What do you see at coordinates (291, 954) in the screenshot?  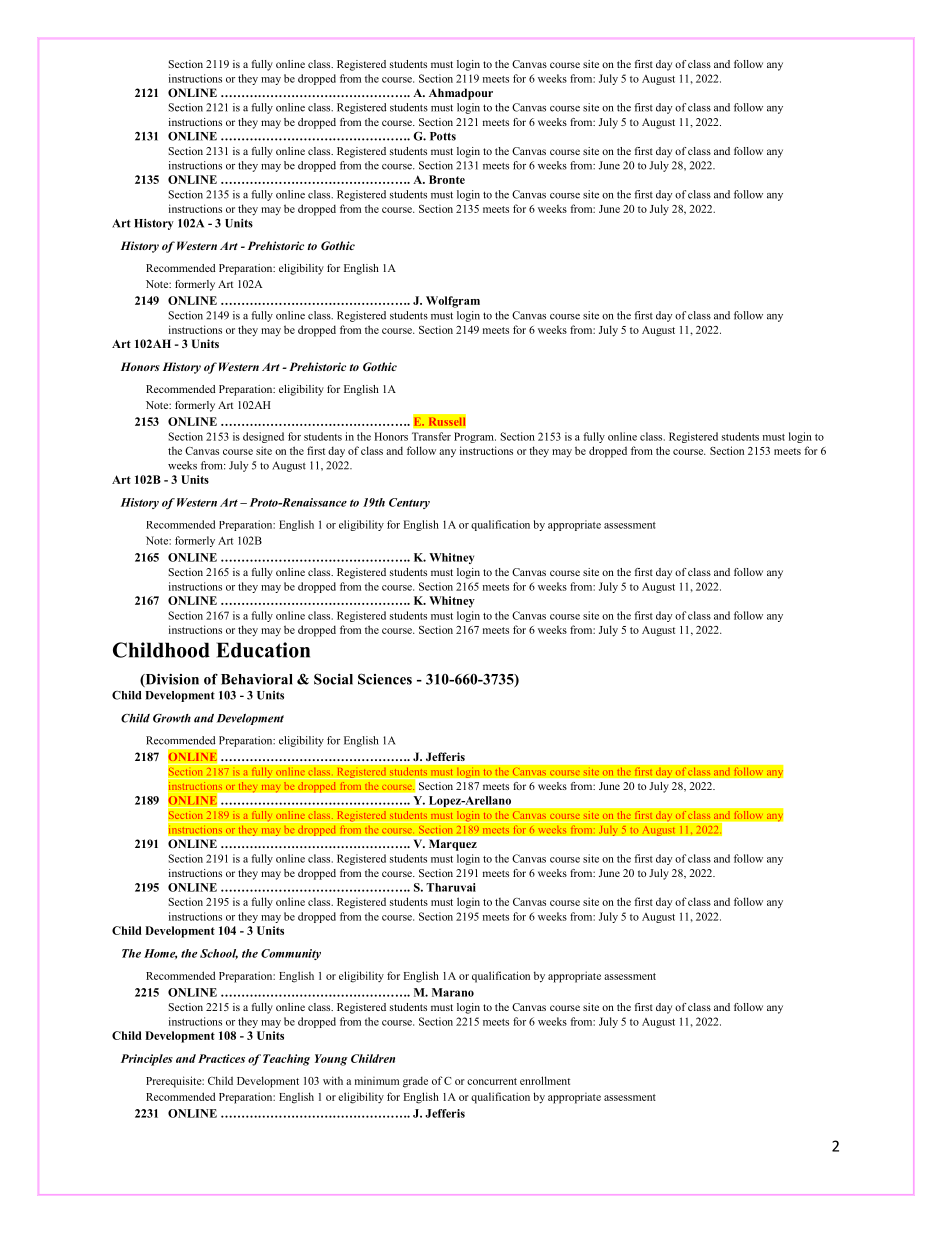 I see `Community` at bounding box center [291, 954].
